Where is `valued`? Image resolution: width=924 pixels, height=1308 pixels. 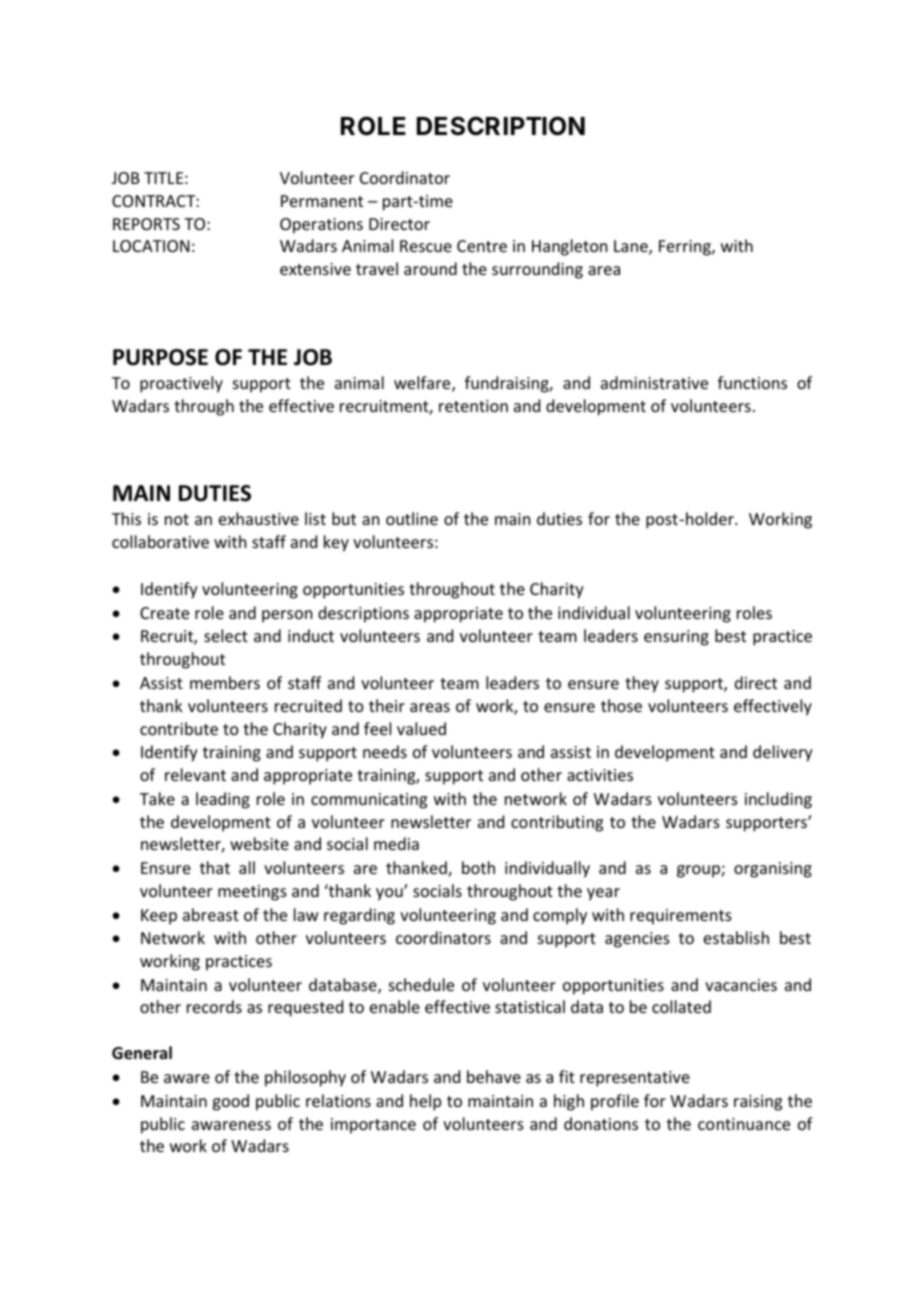 valued is located at coordinates (421, 728).
